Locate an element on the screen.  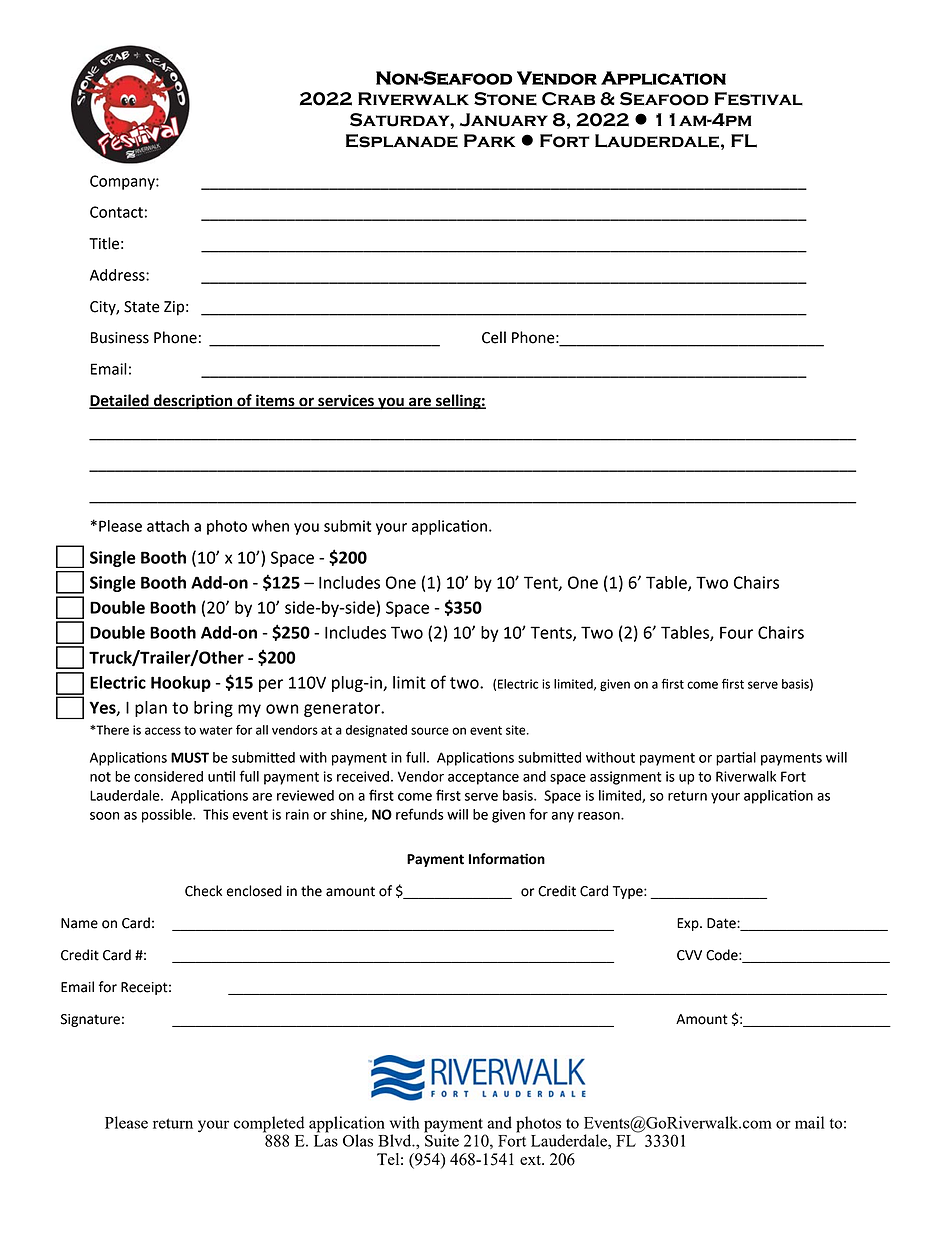
Park is located at coordinates (489, 140).
